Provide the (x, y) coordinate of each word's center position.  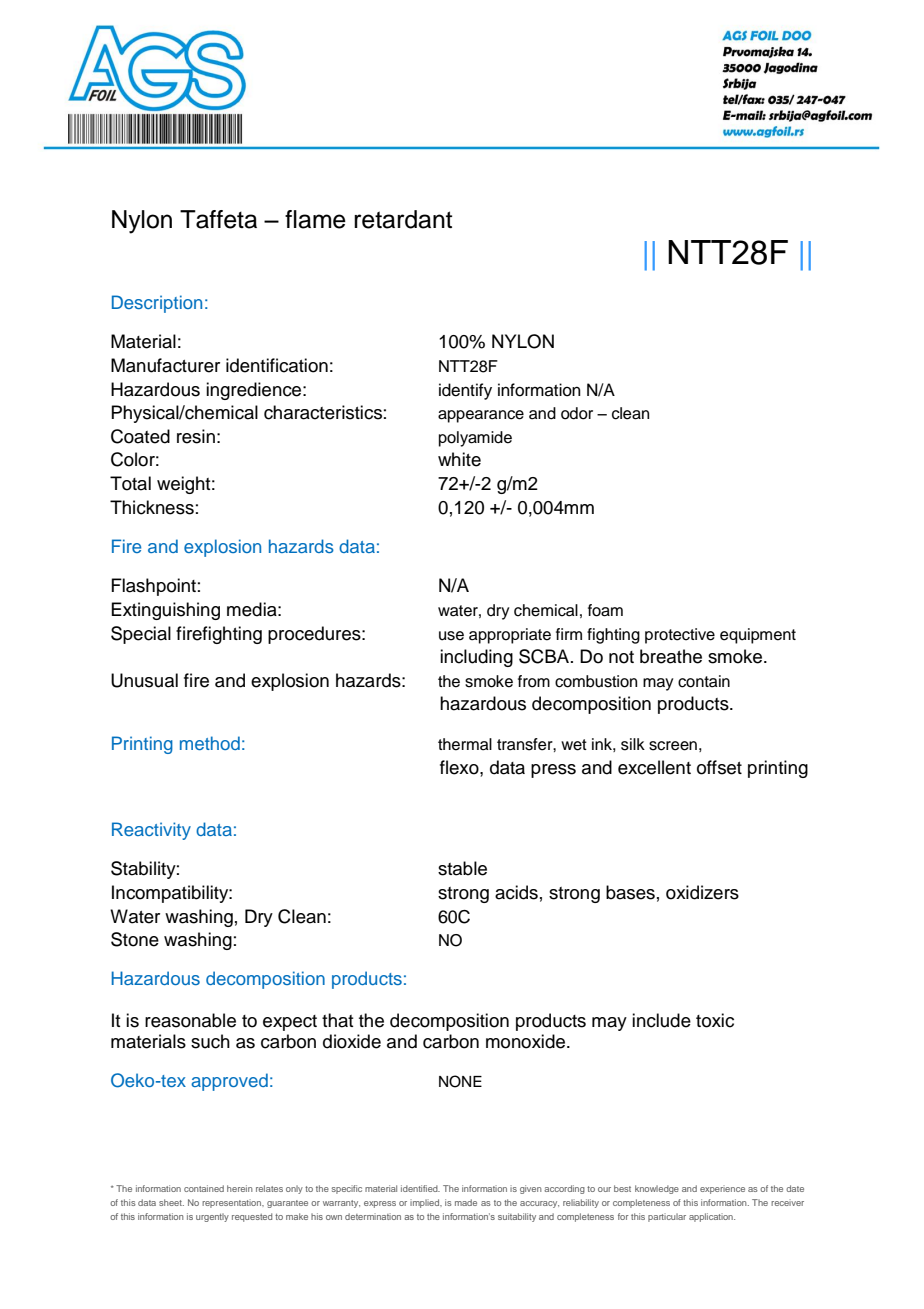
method (210, 743)
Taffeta (218, 219)
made (466, 1202)
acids (516, 892)
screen (673, 746)
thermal (465, 744)
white (459, 459)
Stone (135, 939)
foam (605, 610)
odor (577, 413)
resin (196, 436)
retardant (403, 219)
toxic (715, 1020)
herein (240, 1188)
